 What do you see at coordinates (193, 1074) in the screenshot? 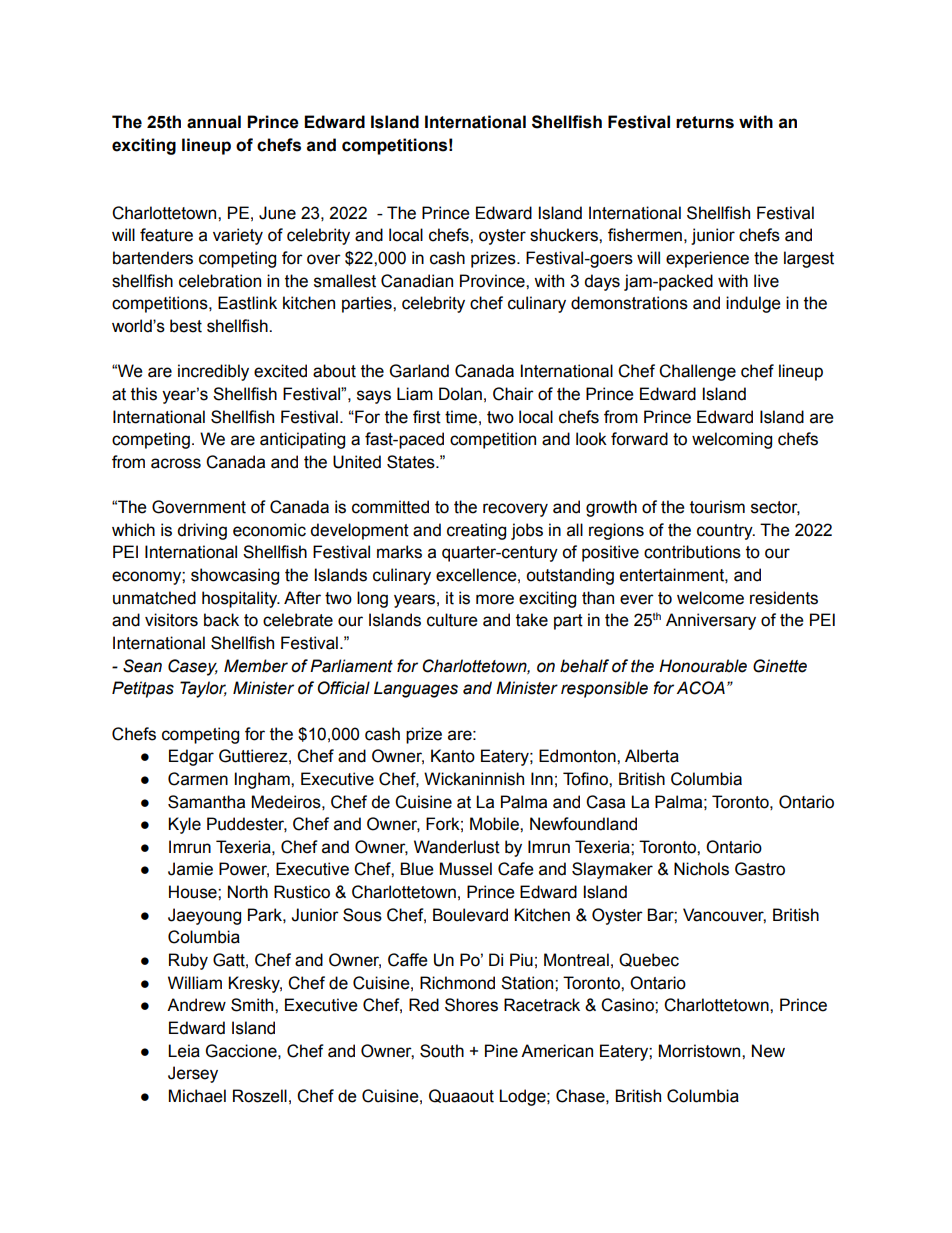
I see `Jersey` at bounding box center [193, 1074].
